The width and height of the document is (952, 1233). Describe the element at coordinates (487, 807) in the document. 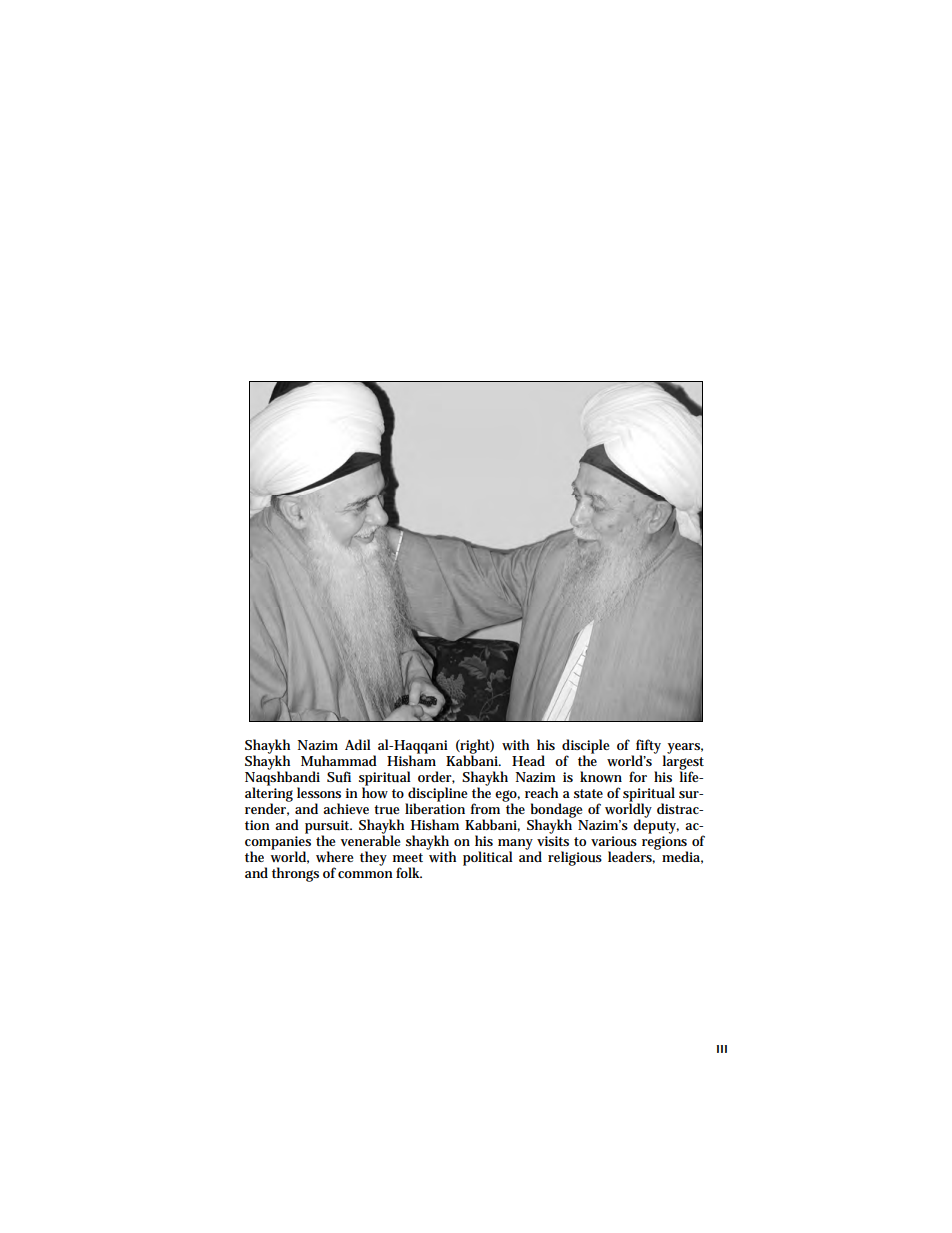

I see `from` at that location.
